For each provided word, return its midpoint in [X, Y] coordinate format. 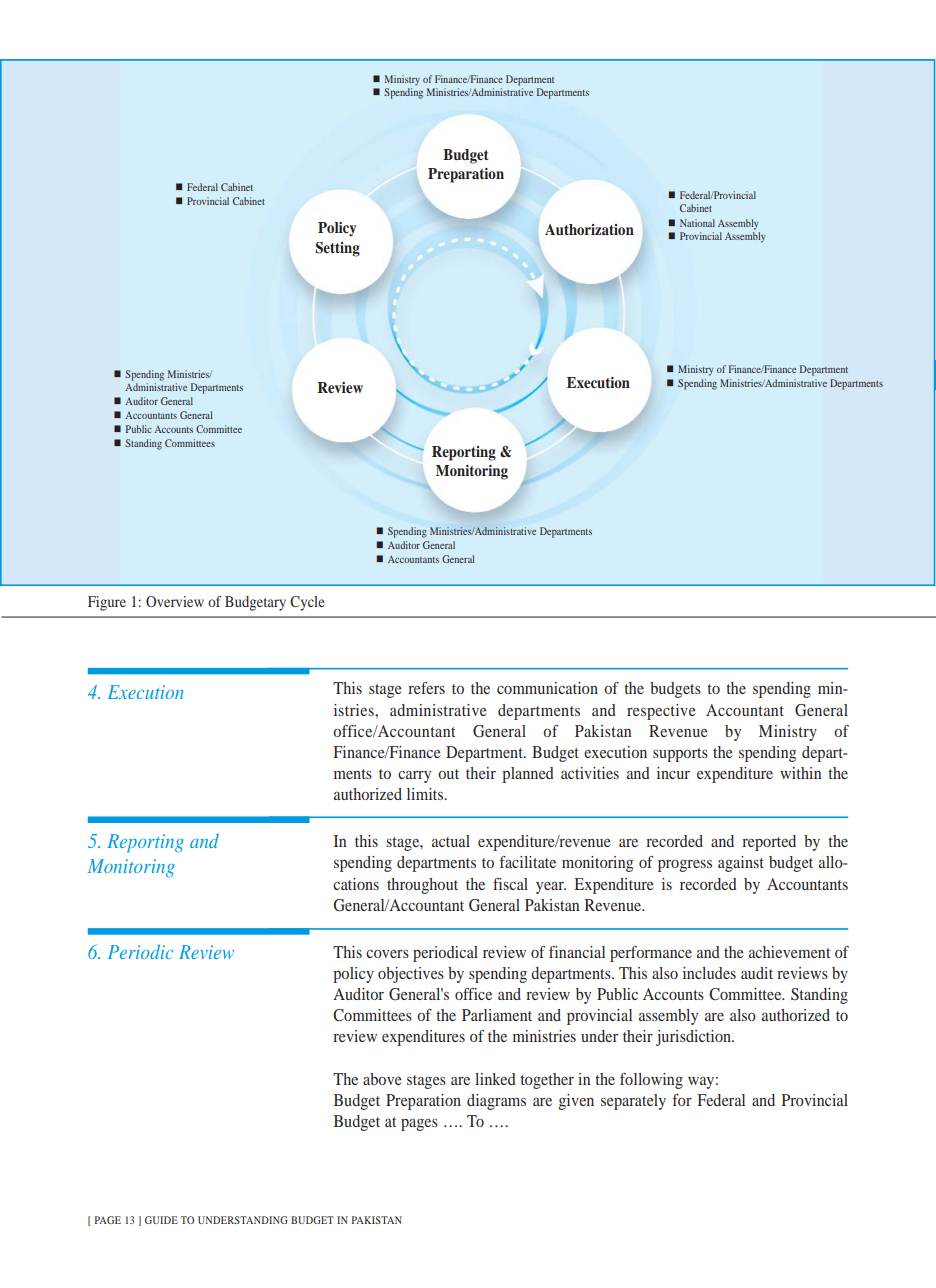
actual [451, 841]
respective [661, 712]
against [741, 864]
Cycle [307, 603]
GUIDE [161, 1220]
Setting [337, 249]
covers [387, 954]
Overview [175, 601]
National [697, 223]
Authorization [589, 229]
